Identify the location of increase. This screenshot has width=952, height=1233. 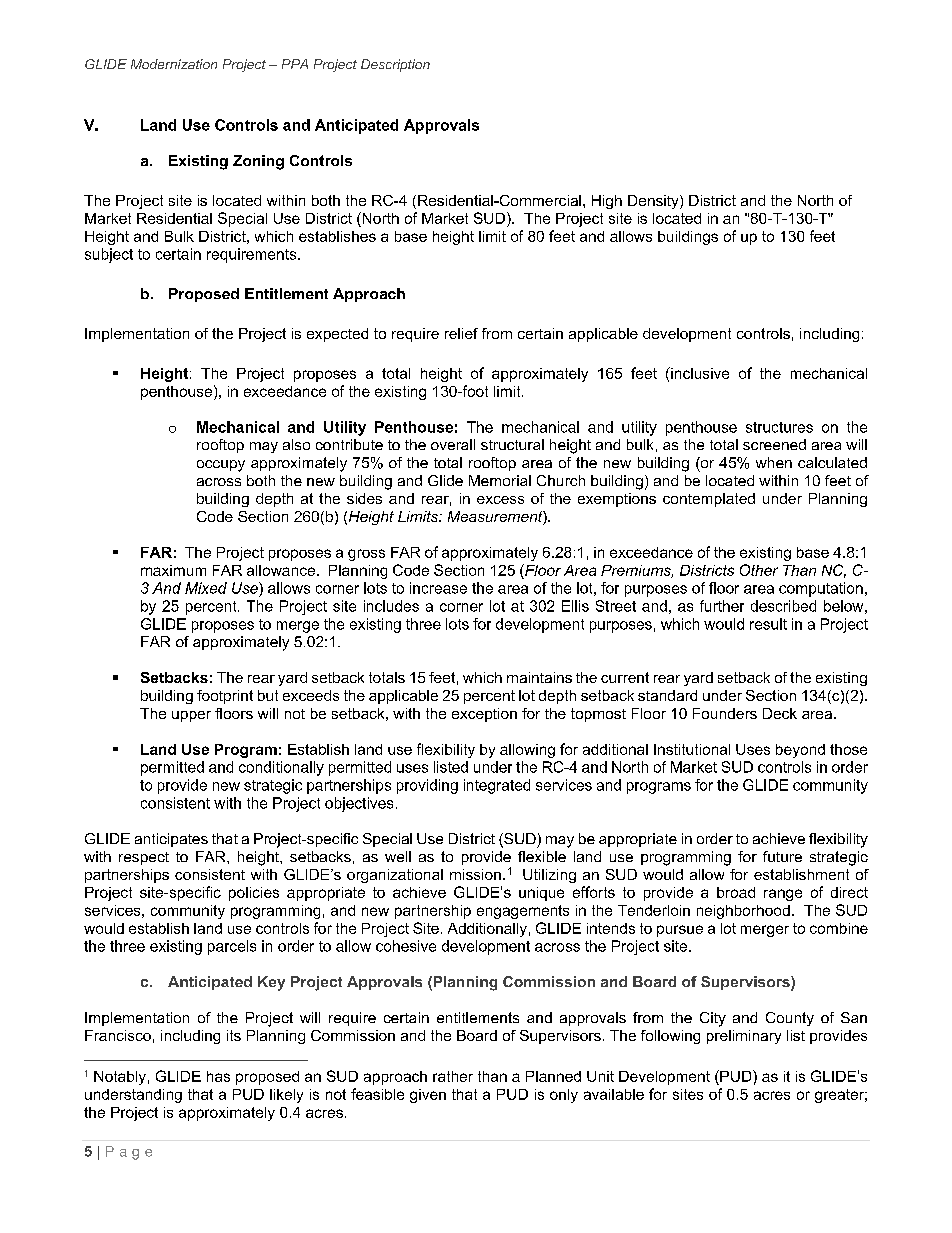
(438, 588).
